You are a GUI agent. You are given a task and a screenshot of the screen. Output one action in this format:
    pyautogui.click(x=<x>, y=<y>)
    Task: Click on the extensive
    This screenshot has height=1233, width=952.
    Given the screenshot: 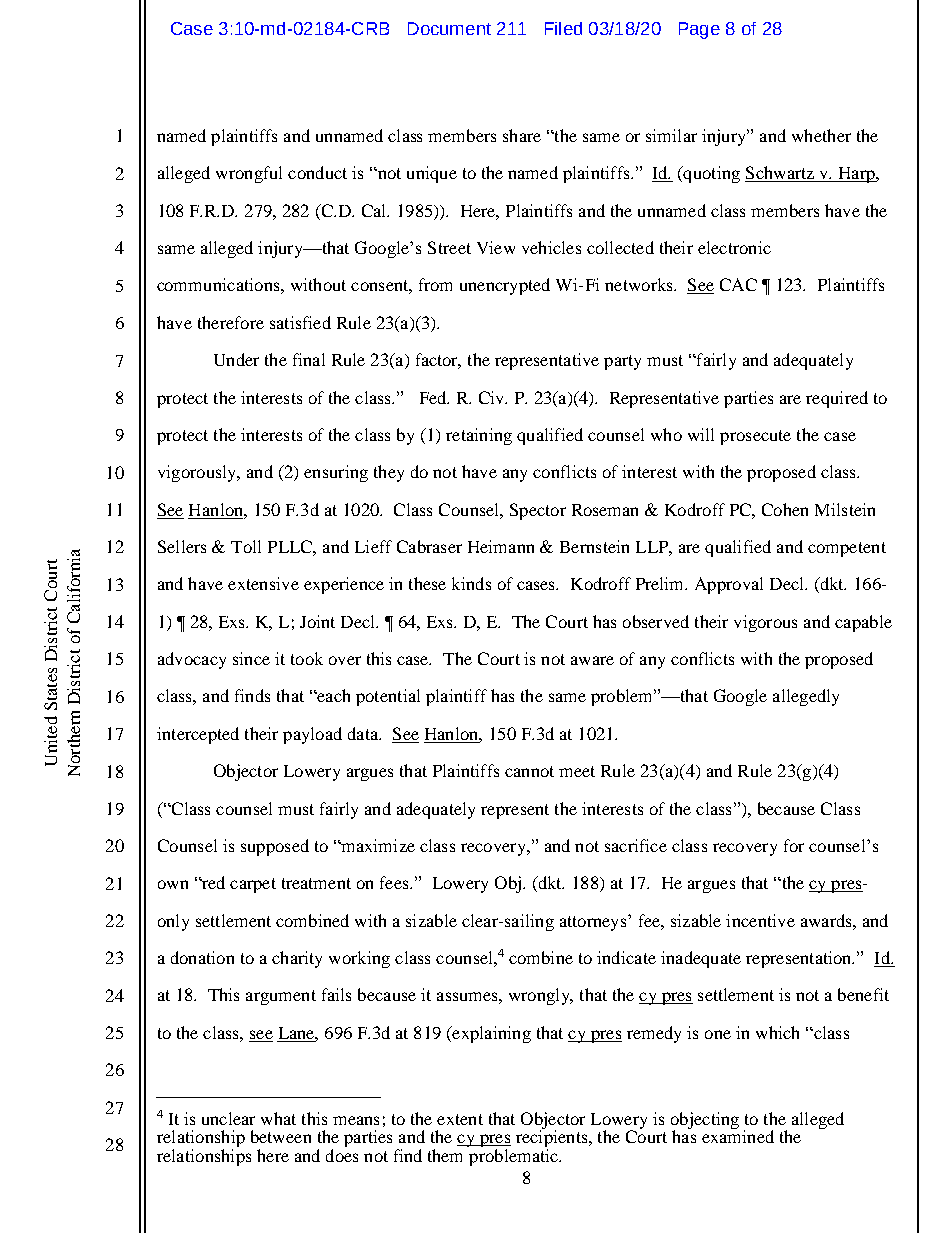 What is the action you would take?
    pyautogui.click(x=263, y=583)
